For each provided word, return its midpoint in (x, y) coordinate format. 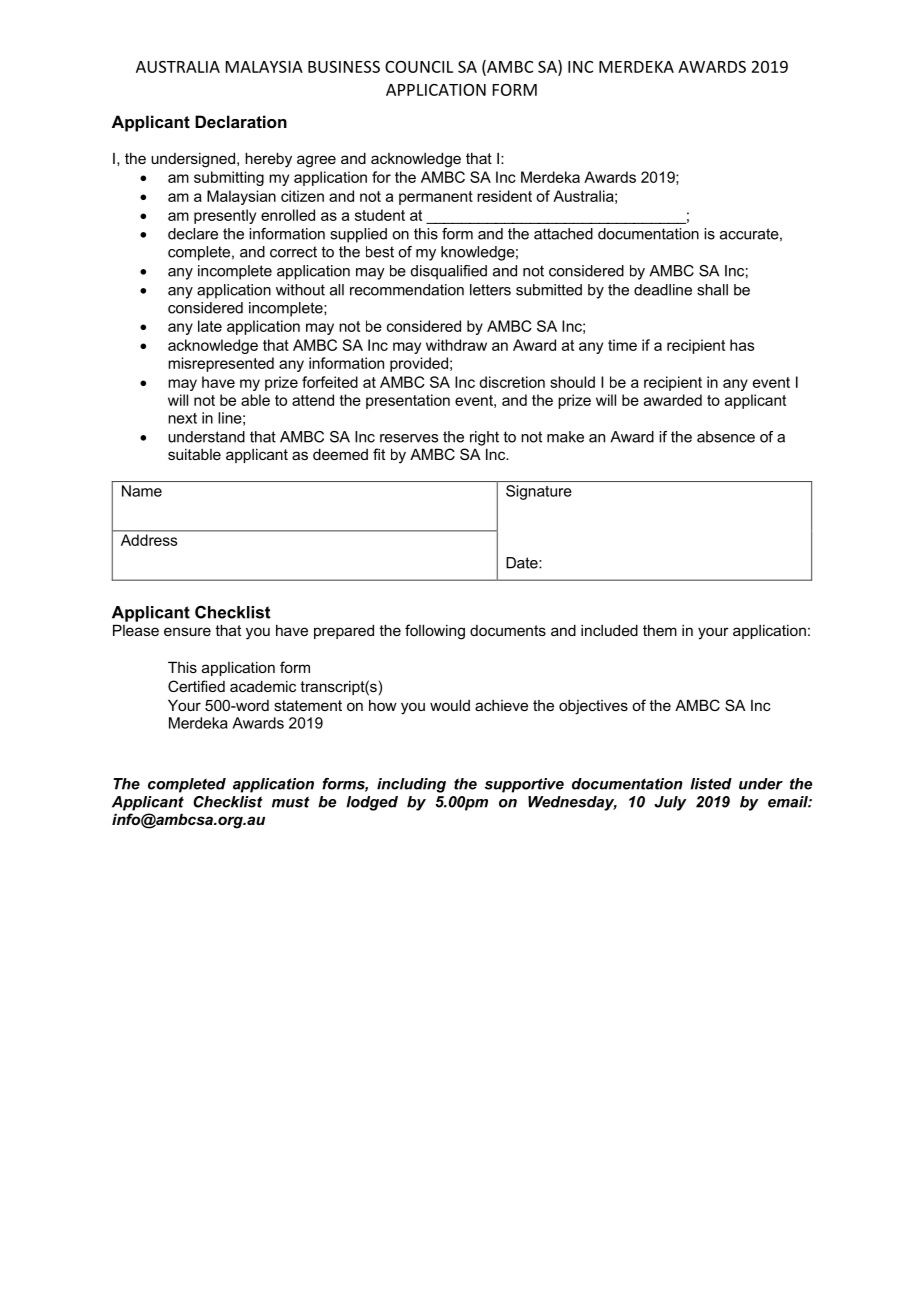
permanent (436, 198)
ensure (187, 631)
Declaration (241, 121)
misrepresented (221, 364)
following (435, 632)
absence (726, 437)
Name (142, 491)
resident (504, 196)
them (660, 630)
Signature (539, 492)
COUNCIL (419, 67)
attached (563, 234)
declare (193, 234)
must (291, 802)
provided (419, 364)
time (622, 345)
